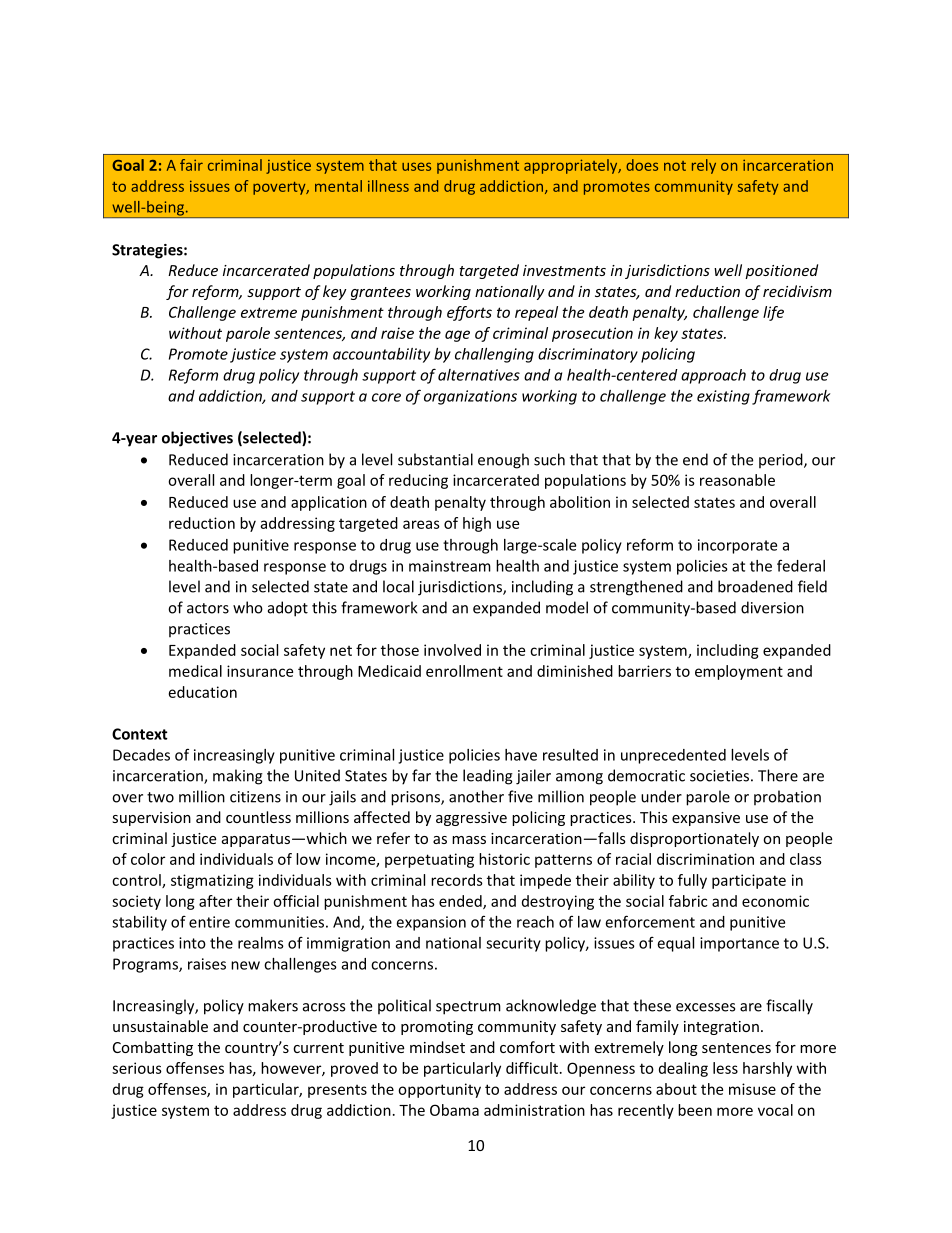  Describe the element at coordinates (452, 650) in the screenshot. I see `involved` at that location.
